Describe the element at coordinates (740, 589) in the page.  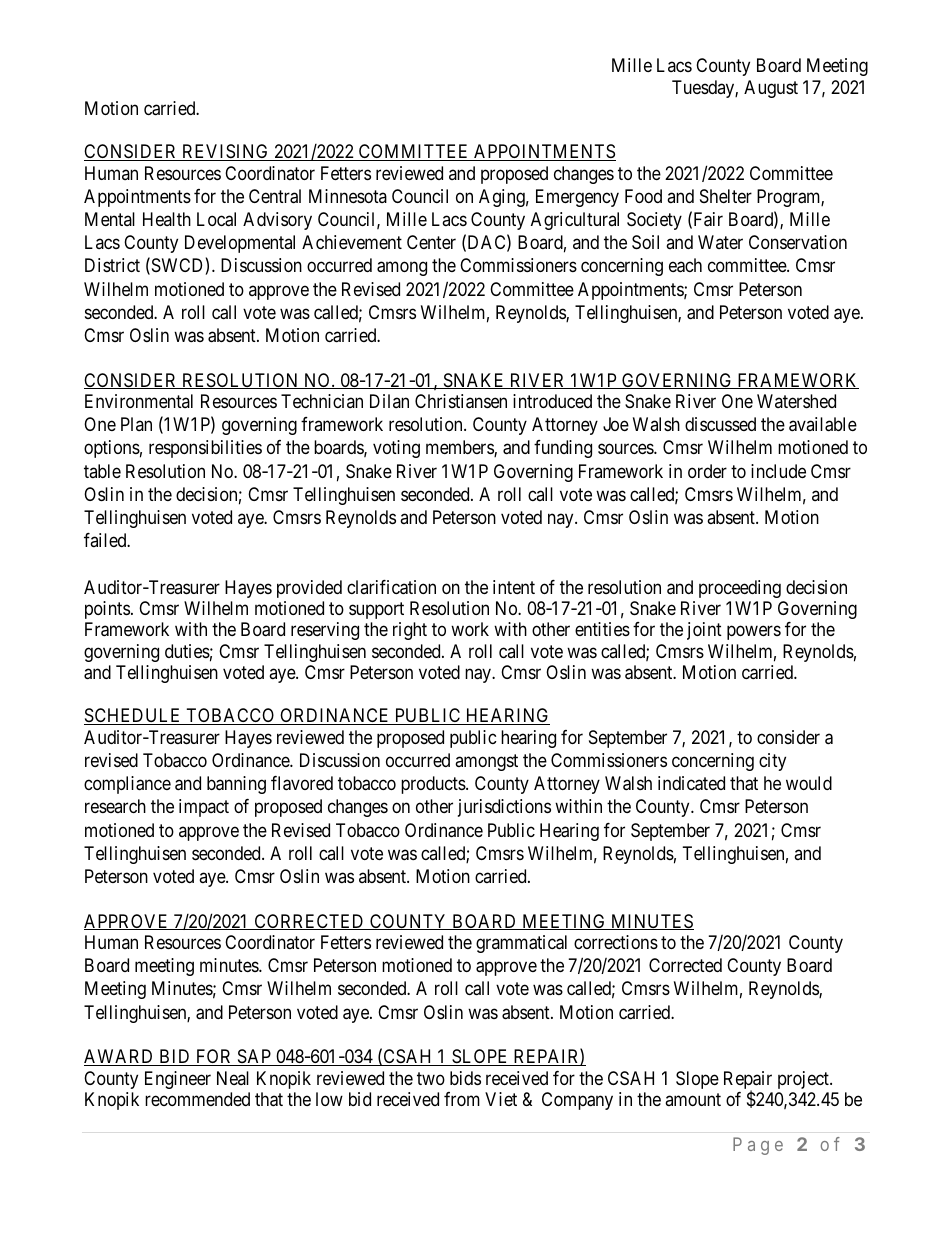
I see `proceeding` at that location.
